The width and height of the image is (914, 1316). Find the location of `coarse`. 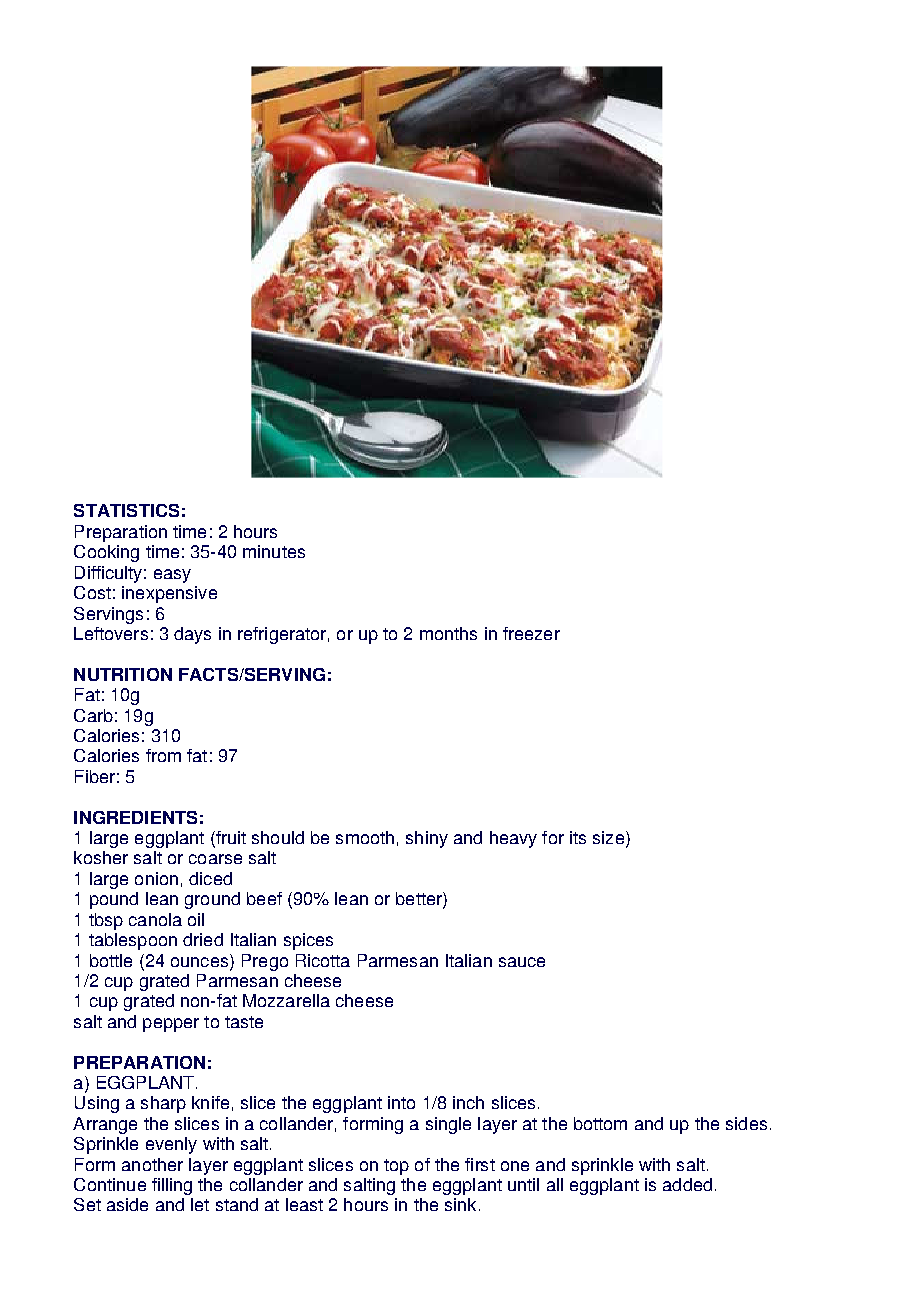

coarse is located at coordinates (215, 859).
